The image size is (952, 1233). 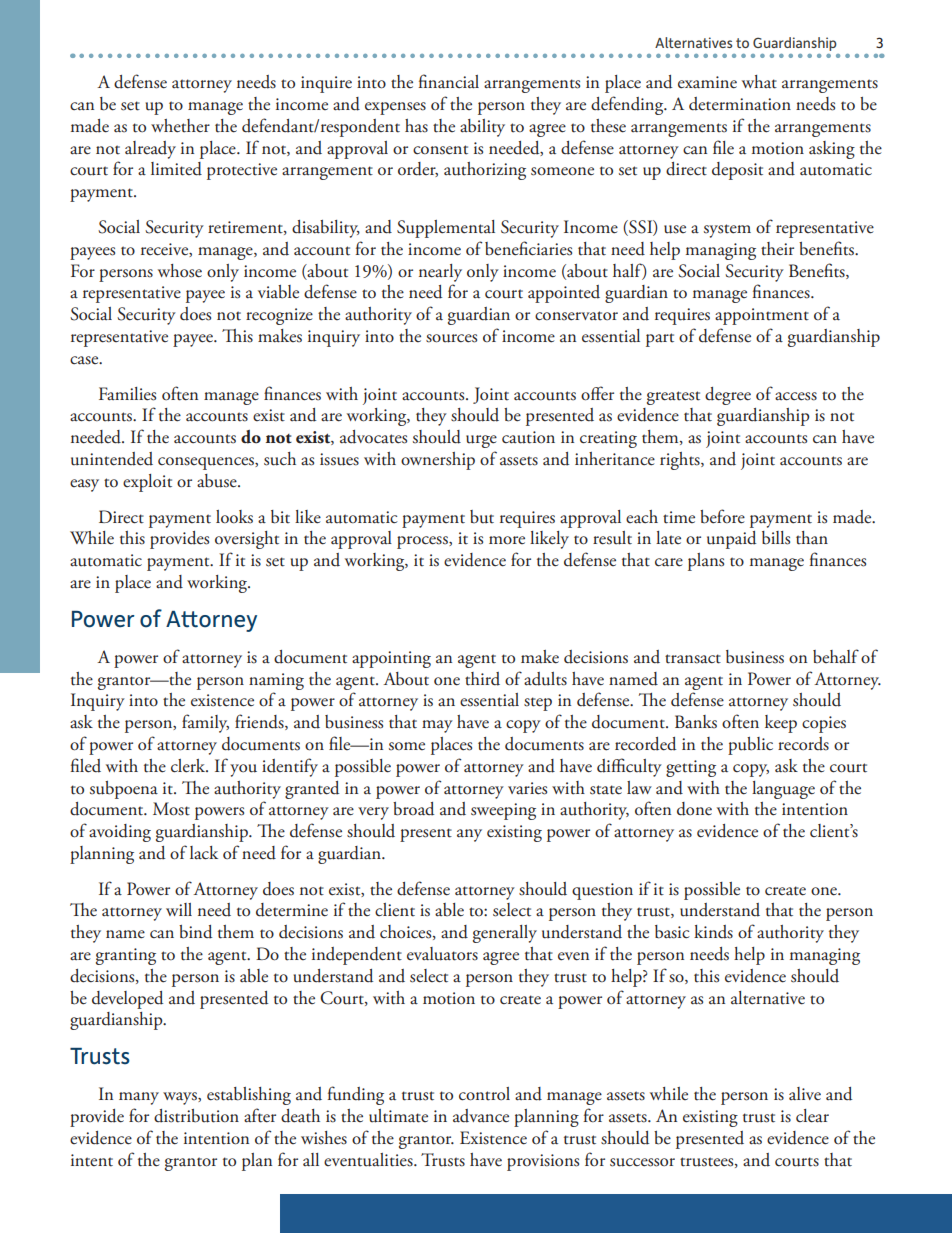 I want to click on naming, so click(x=276, y=681).
